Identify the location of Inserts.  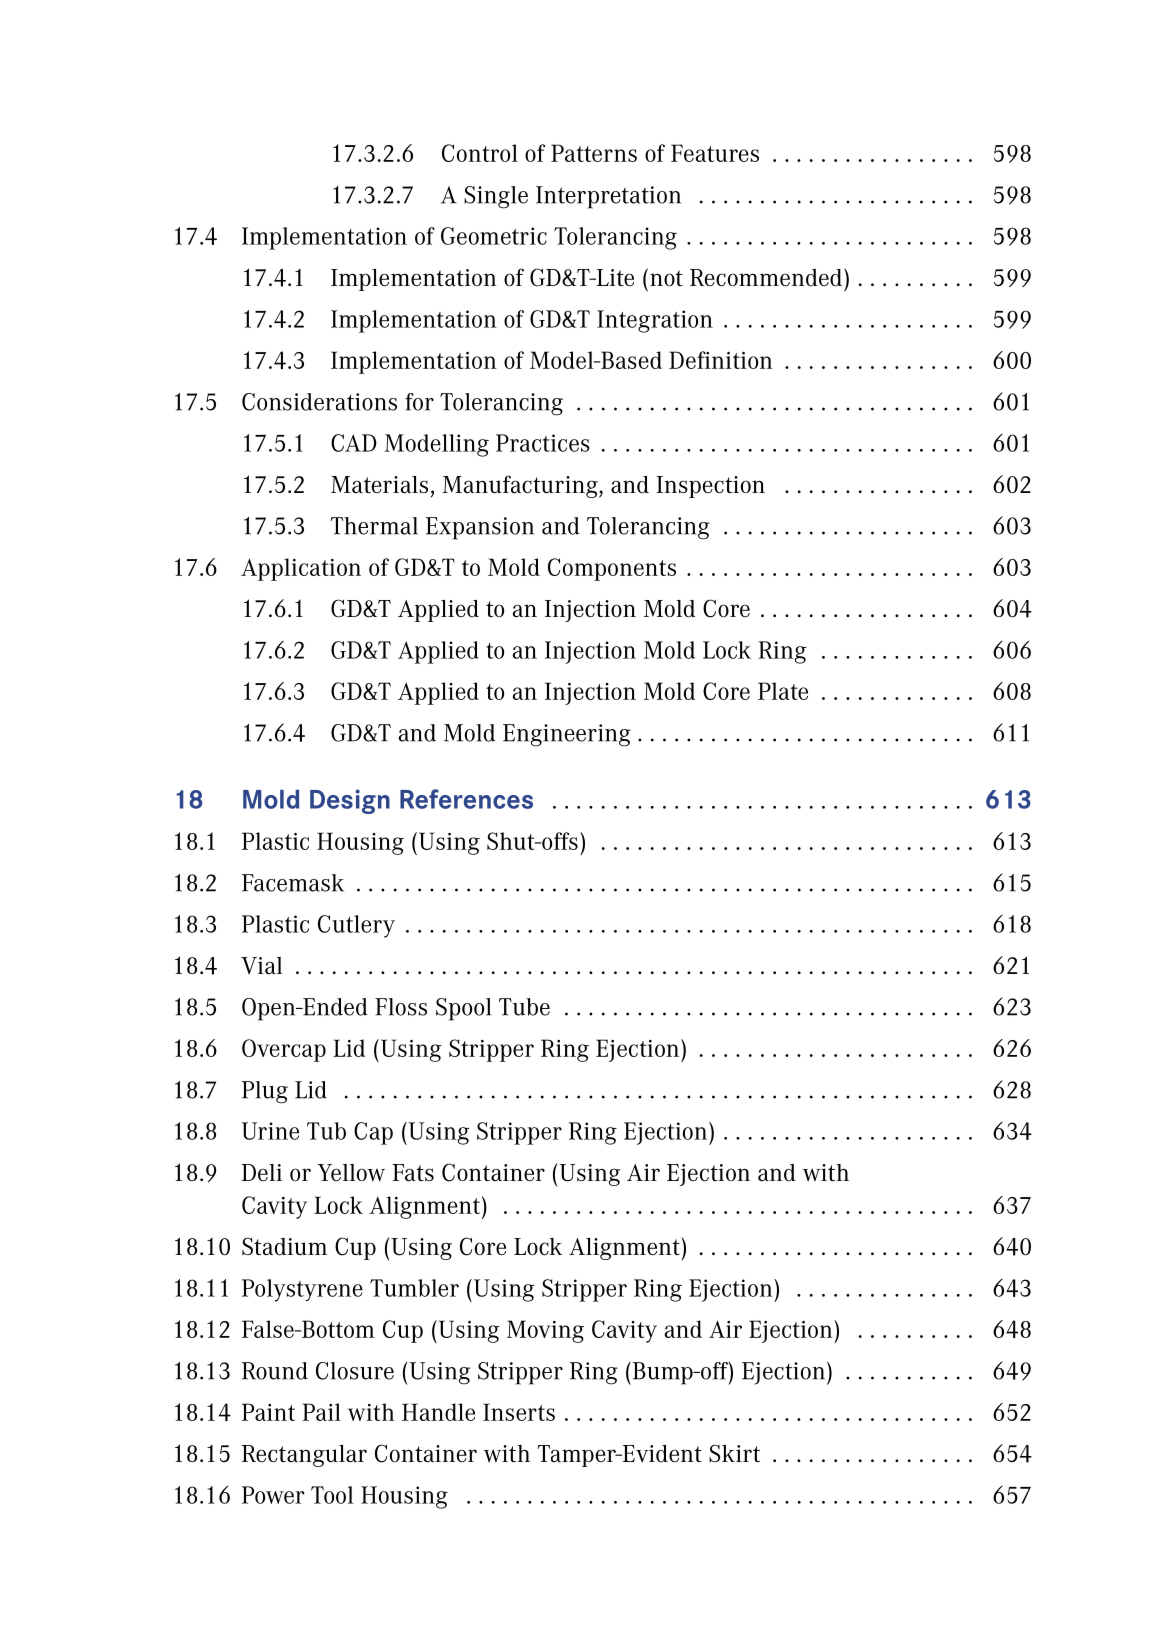
(519, 1412).
